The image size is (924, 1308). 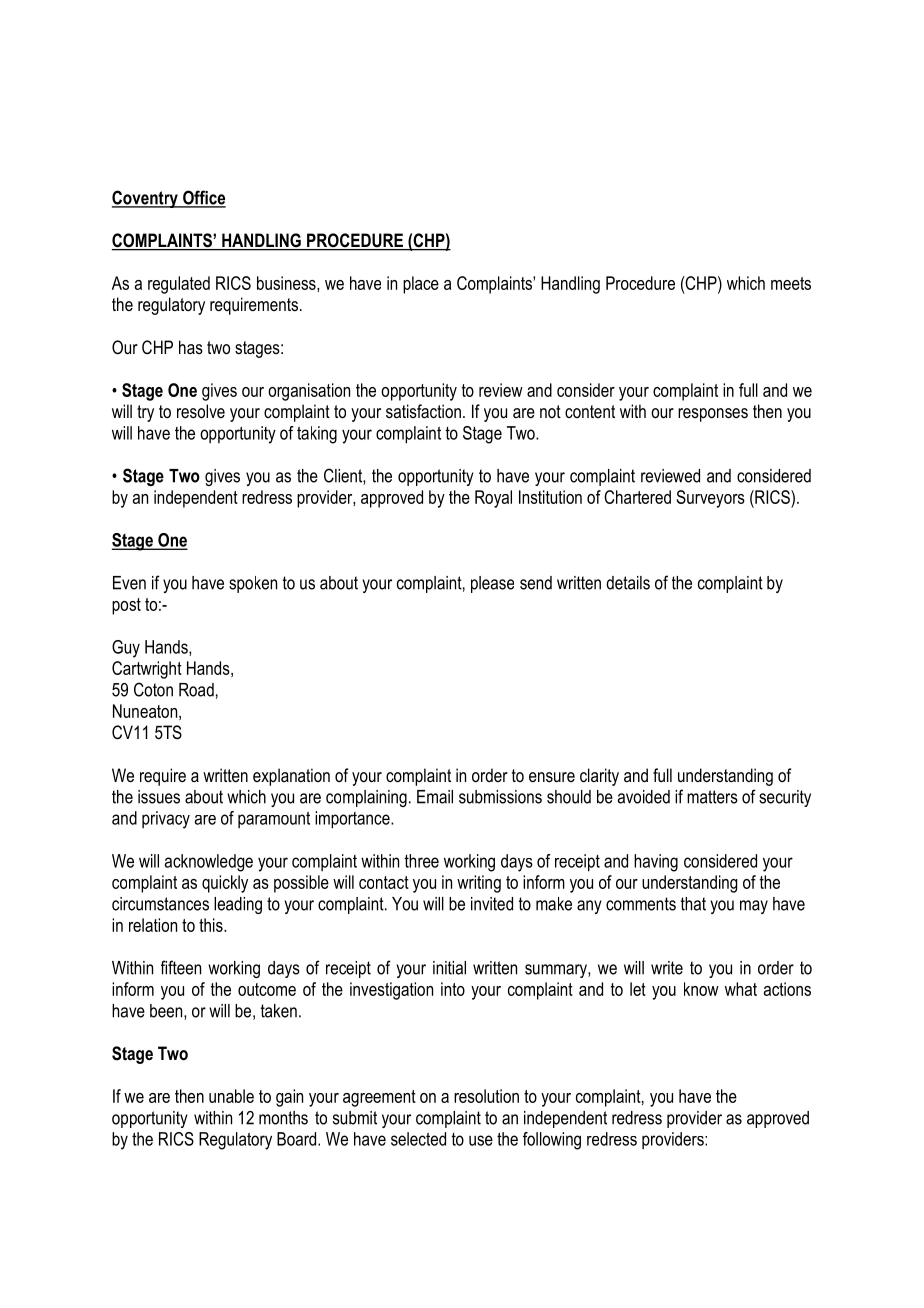 I want to click on that, so click(x=693, y=904).
